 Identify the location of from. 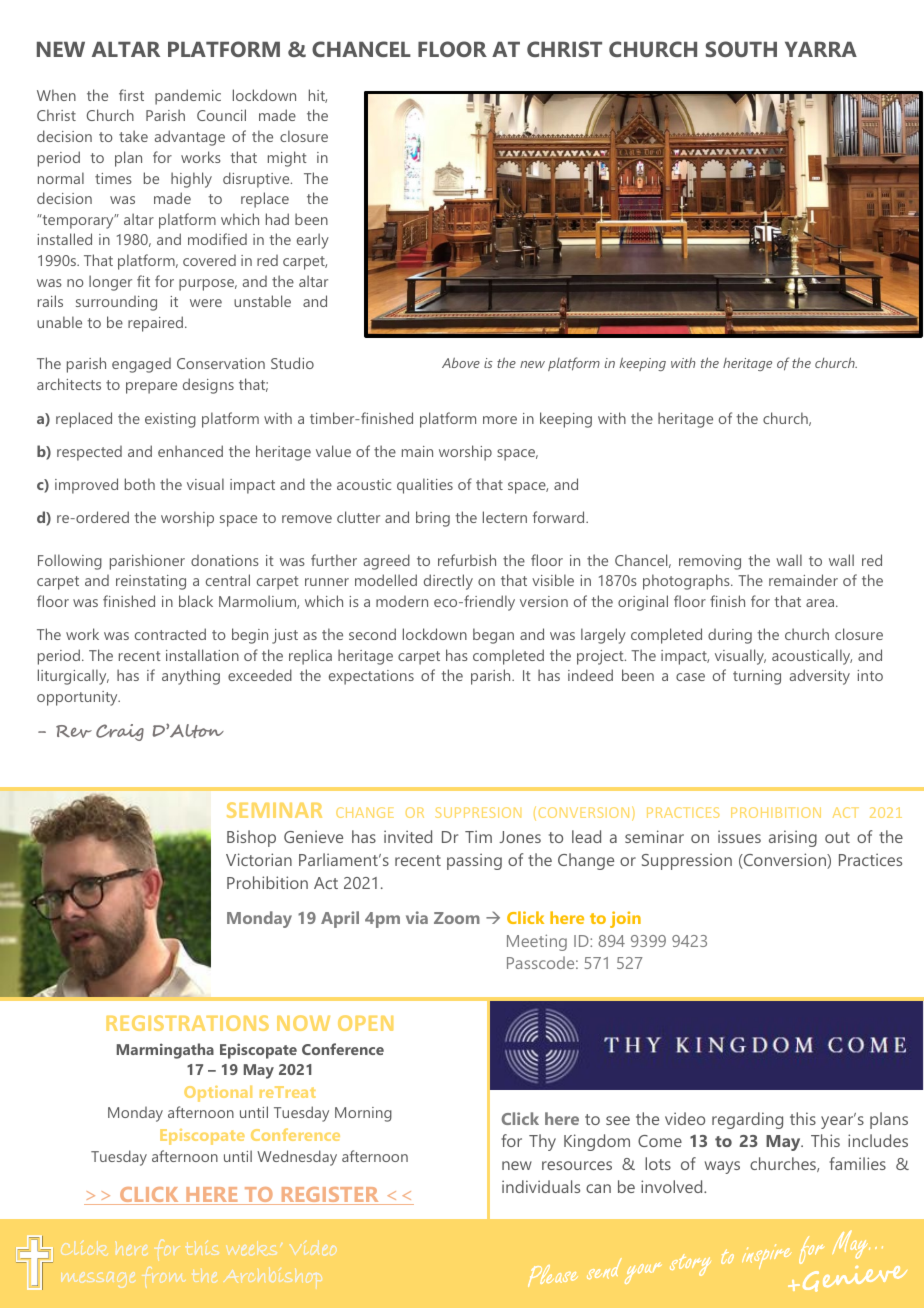
(163, 1277).
